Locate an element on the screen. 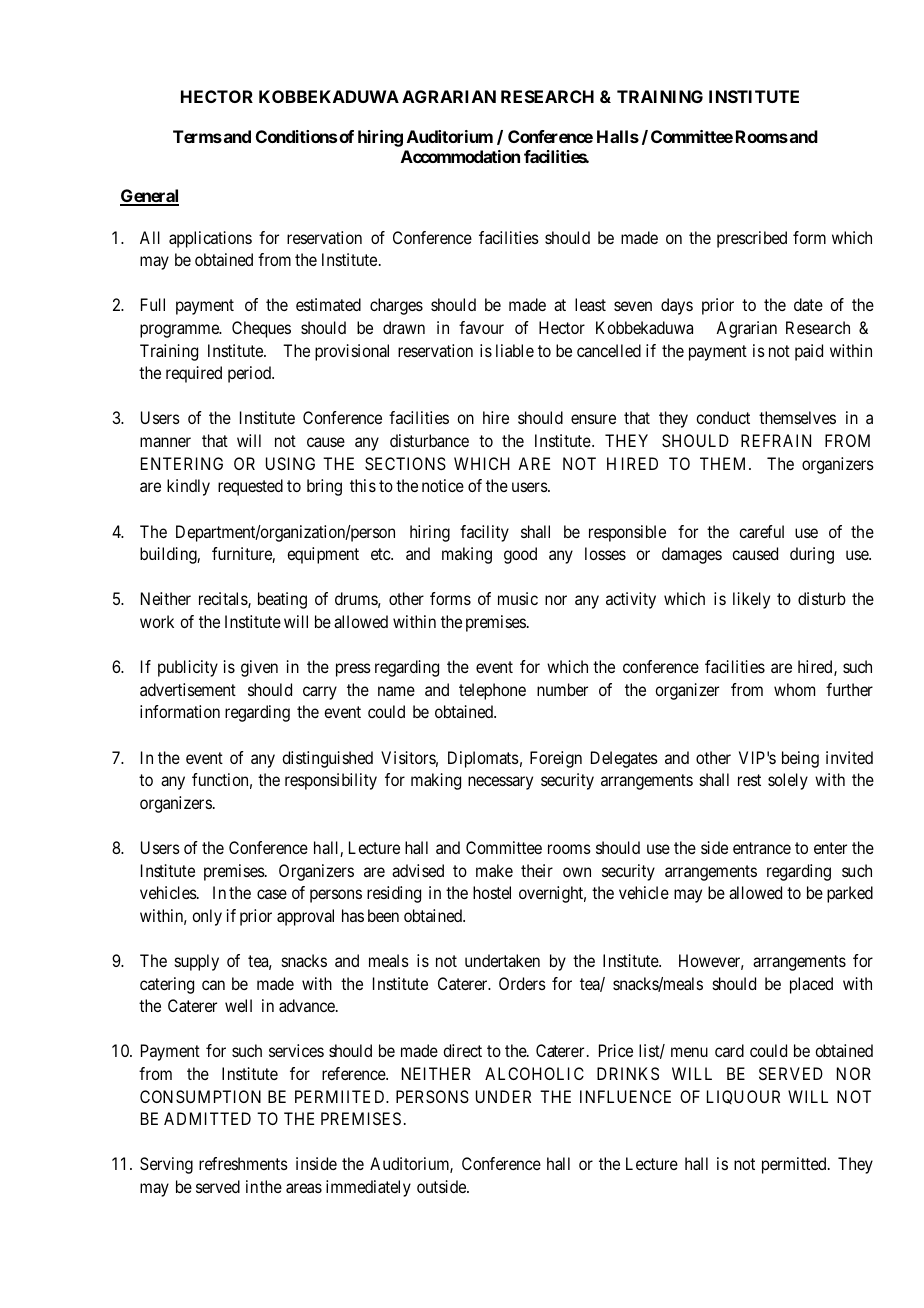 The width and height of the screenshot is (924, 1308). refreshments is located at coordinates (243, 1163).
